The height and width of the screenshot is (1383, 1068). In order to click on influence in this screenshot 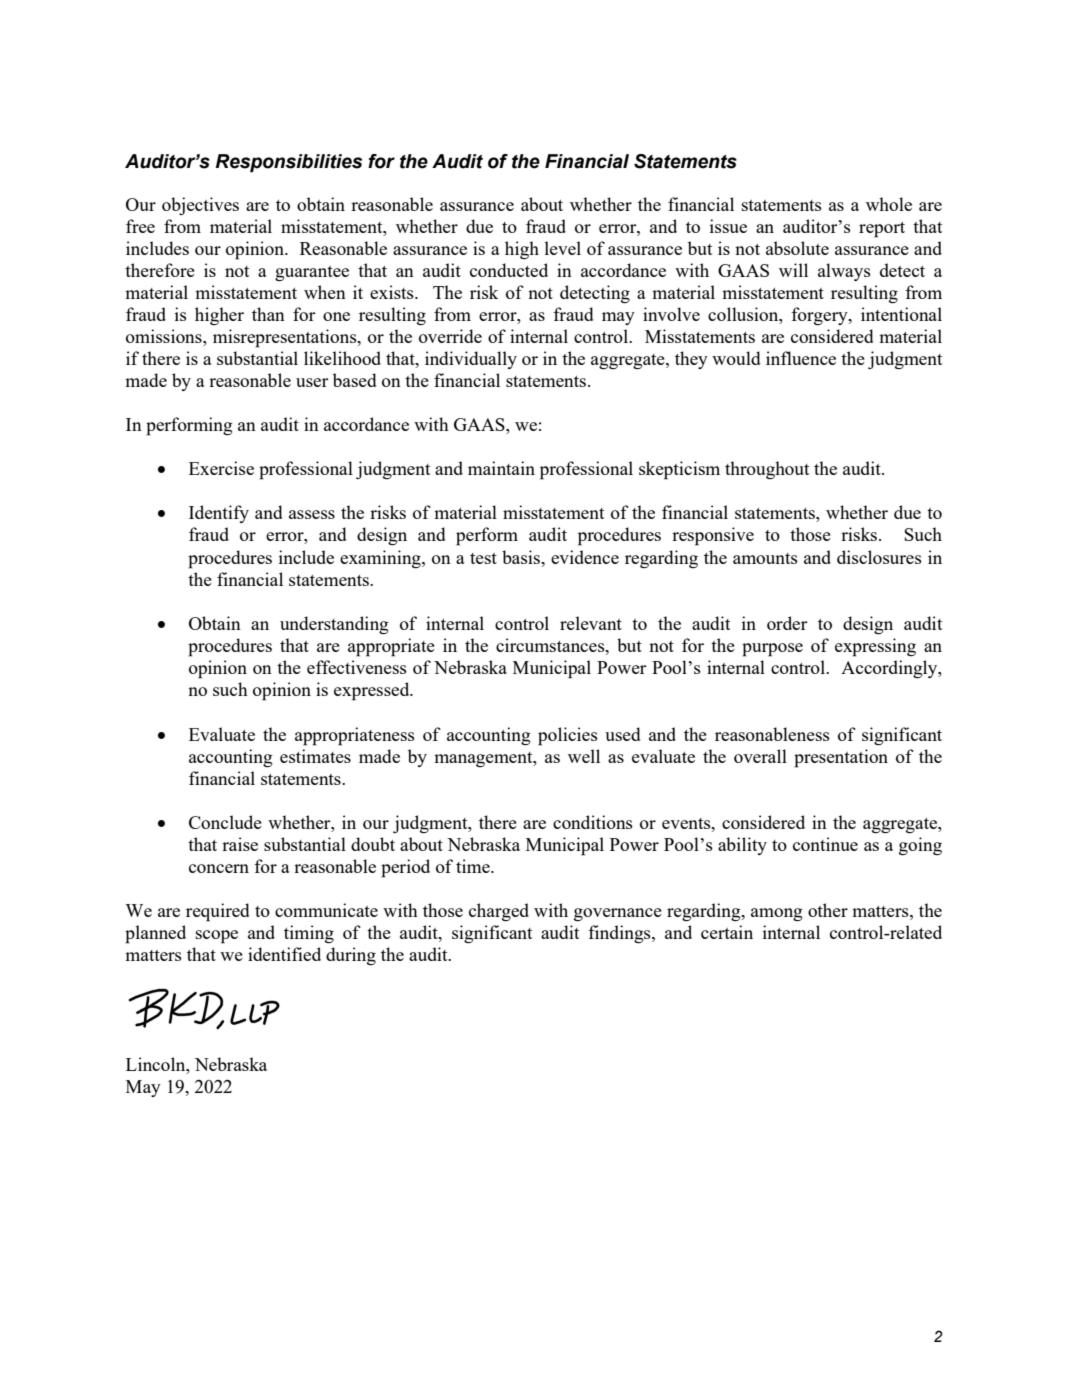, I will do `click(801, 358)`.
